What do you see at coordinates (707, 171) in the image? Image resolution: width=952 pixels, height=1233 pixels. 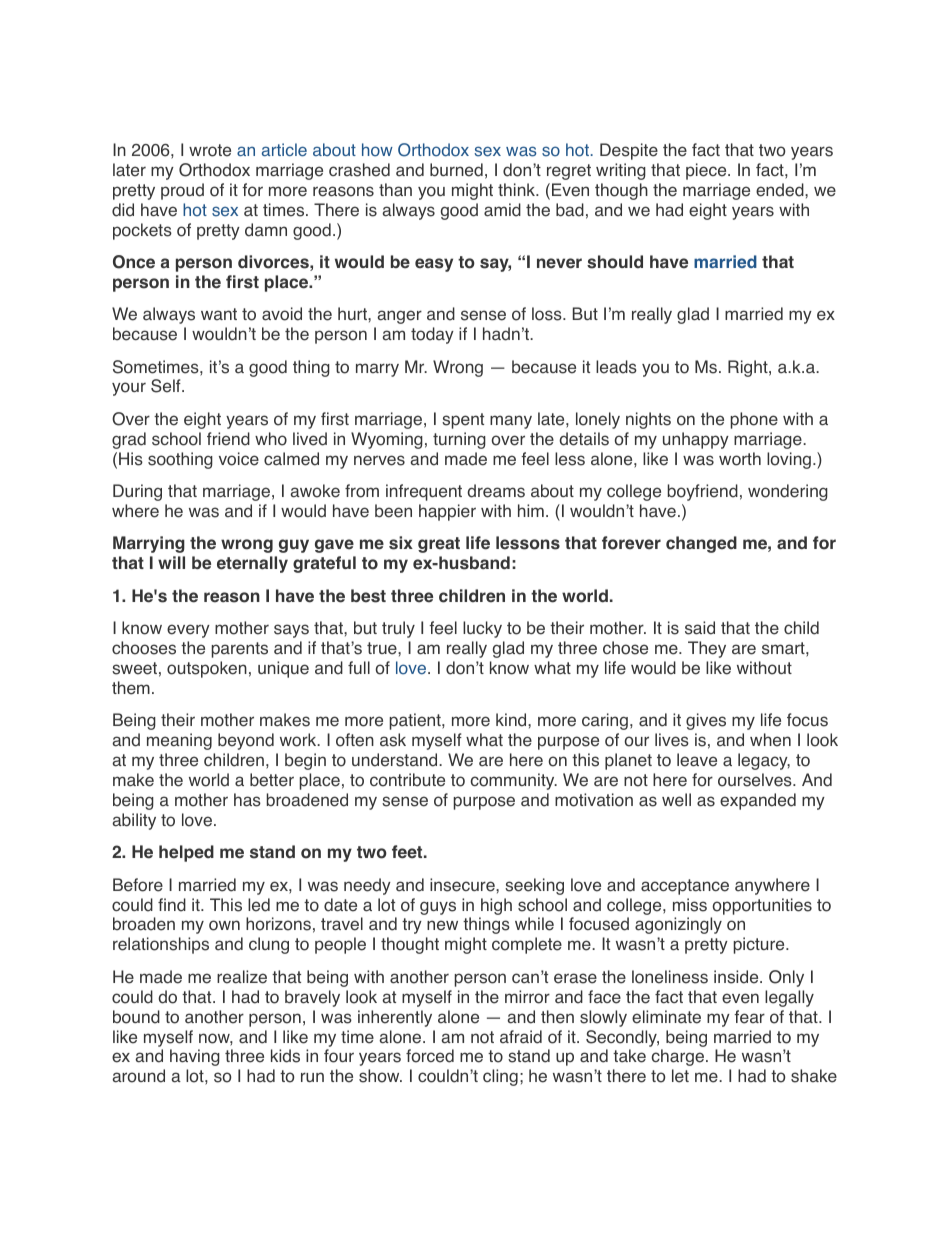 I see `piece` at bounding box center [707, 171].
